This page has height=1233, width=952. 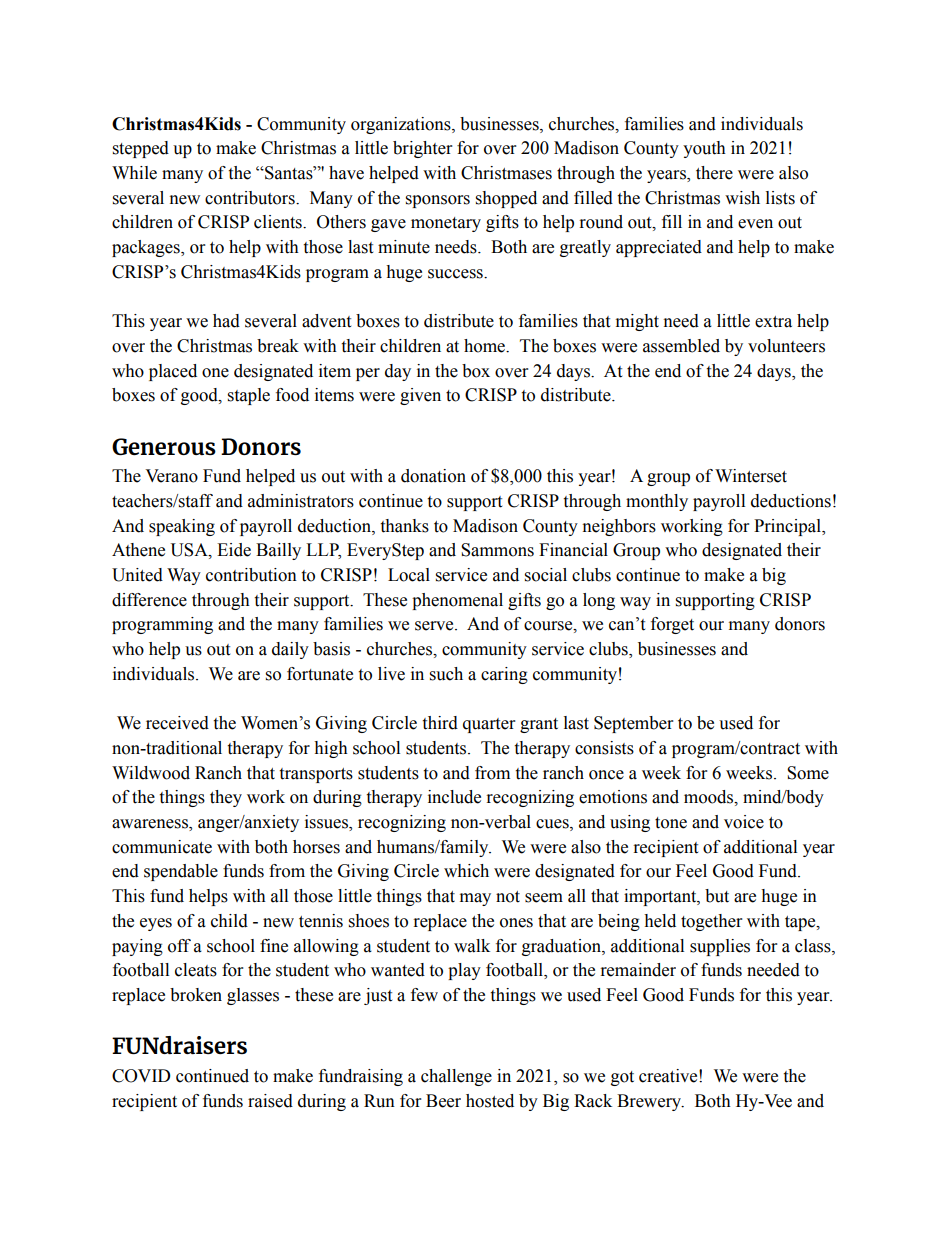 I want to click on Brewery, so click(x=650, y=1102).
